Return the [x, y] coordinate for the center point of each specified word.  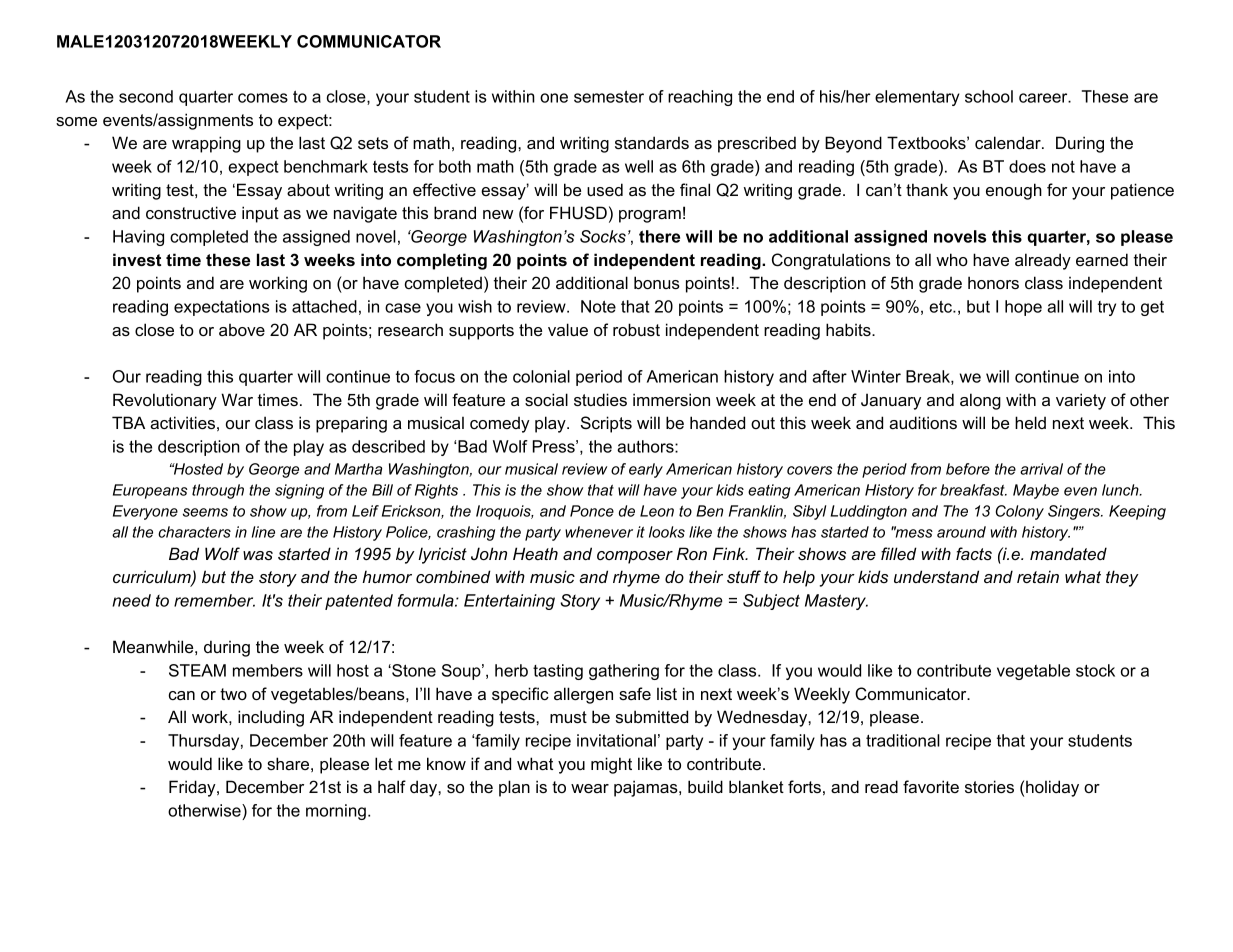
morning [336, 812]
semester [609, 97]
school [989, 96]
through [218, 491]
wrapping [206, 144]
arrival [1041, 469]
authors [646, 446]
